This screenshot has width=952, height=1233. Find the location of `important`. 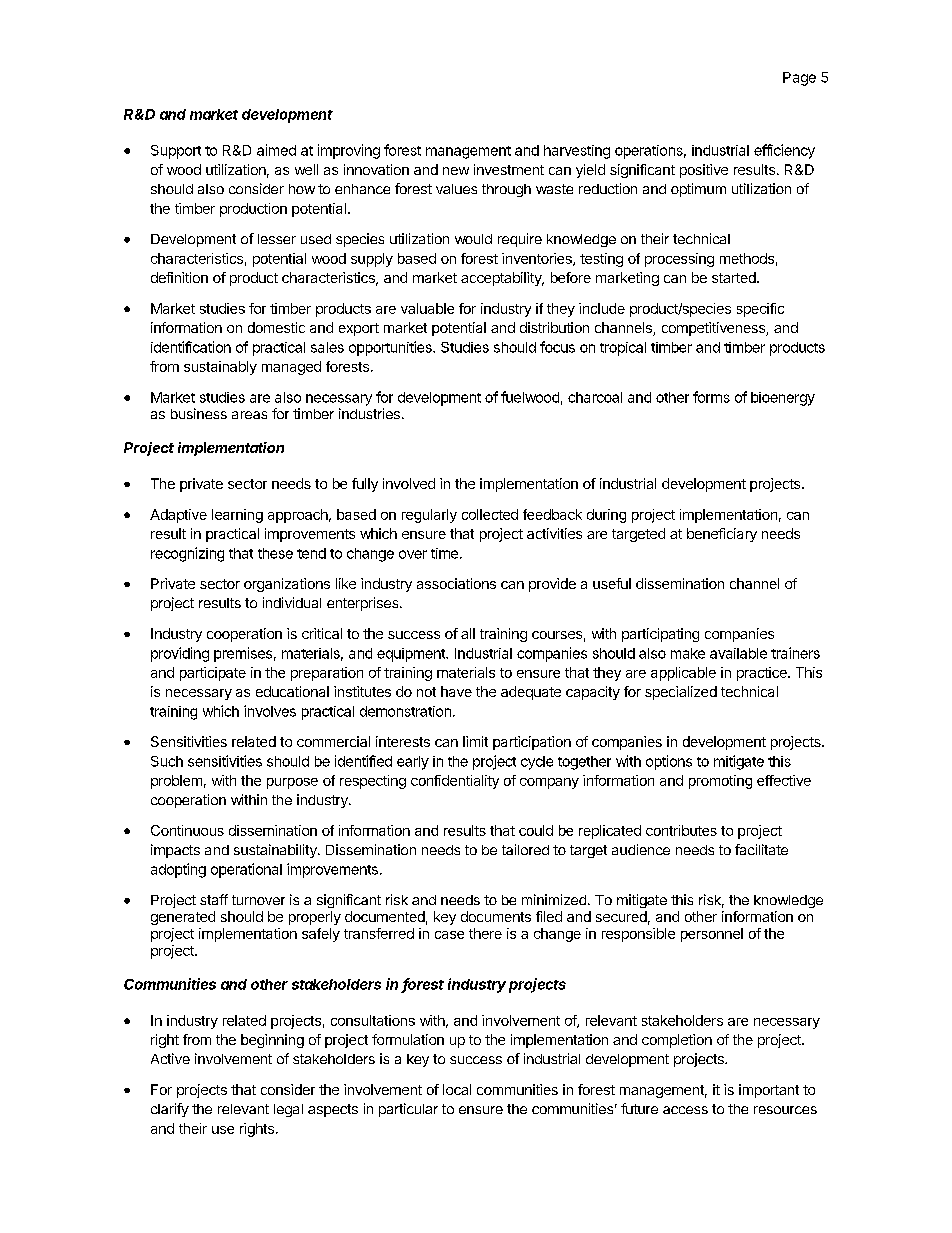

important is located at coordinates (769, 1091).
